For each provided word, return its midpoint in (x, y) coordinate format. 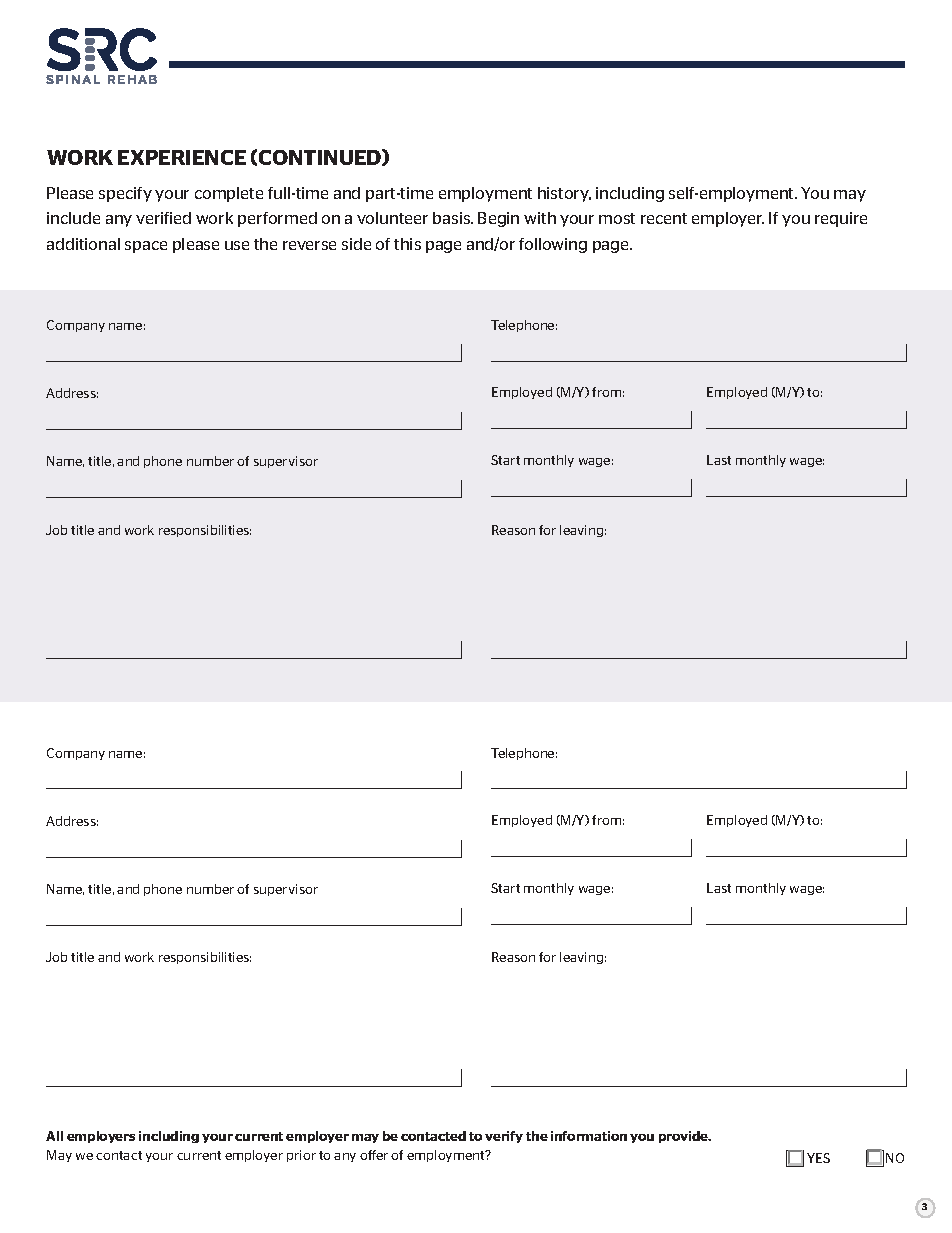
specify (125, 194)
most (617, 218)
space (146, 247)
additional (83, 244)
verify (504, 1137)
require (841, 219)
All (54, 1136)
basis (453, 218)
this (407, 244)
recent (664, 218)
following (553, 245)
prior (301, 1156)
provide (685, 1137)
